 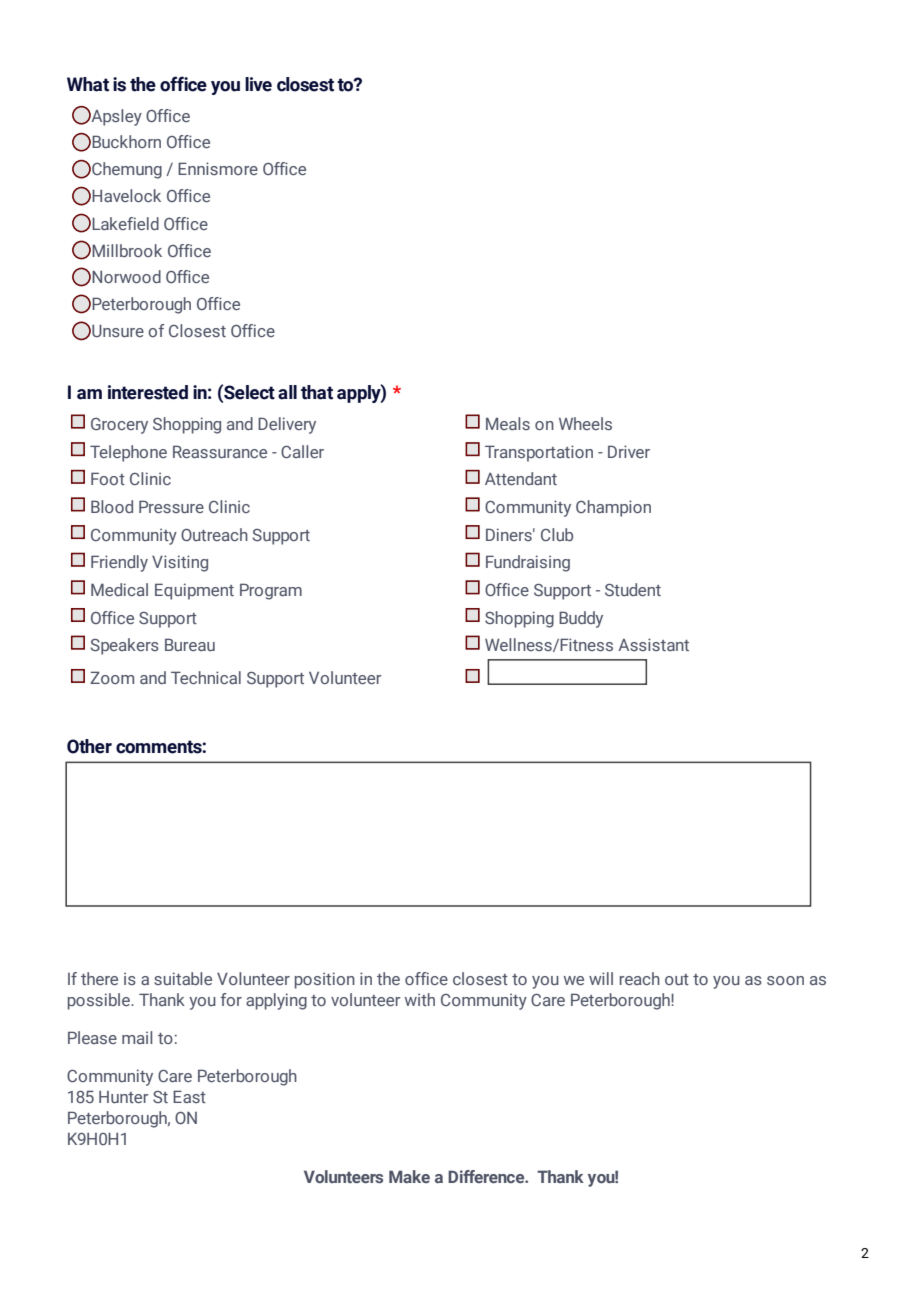 I want to click on East, so click(x=189, y=1096).
